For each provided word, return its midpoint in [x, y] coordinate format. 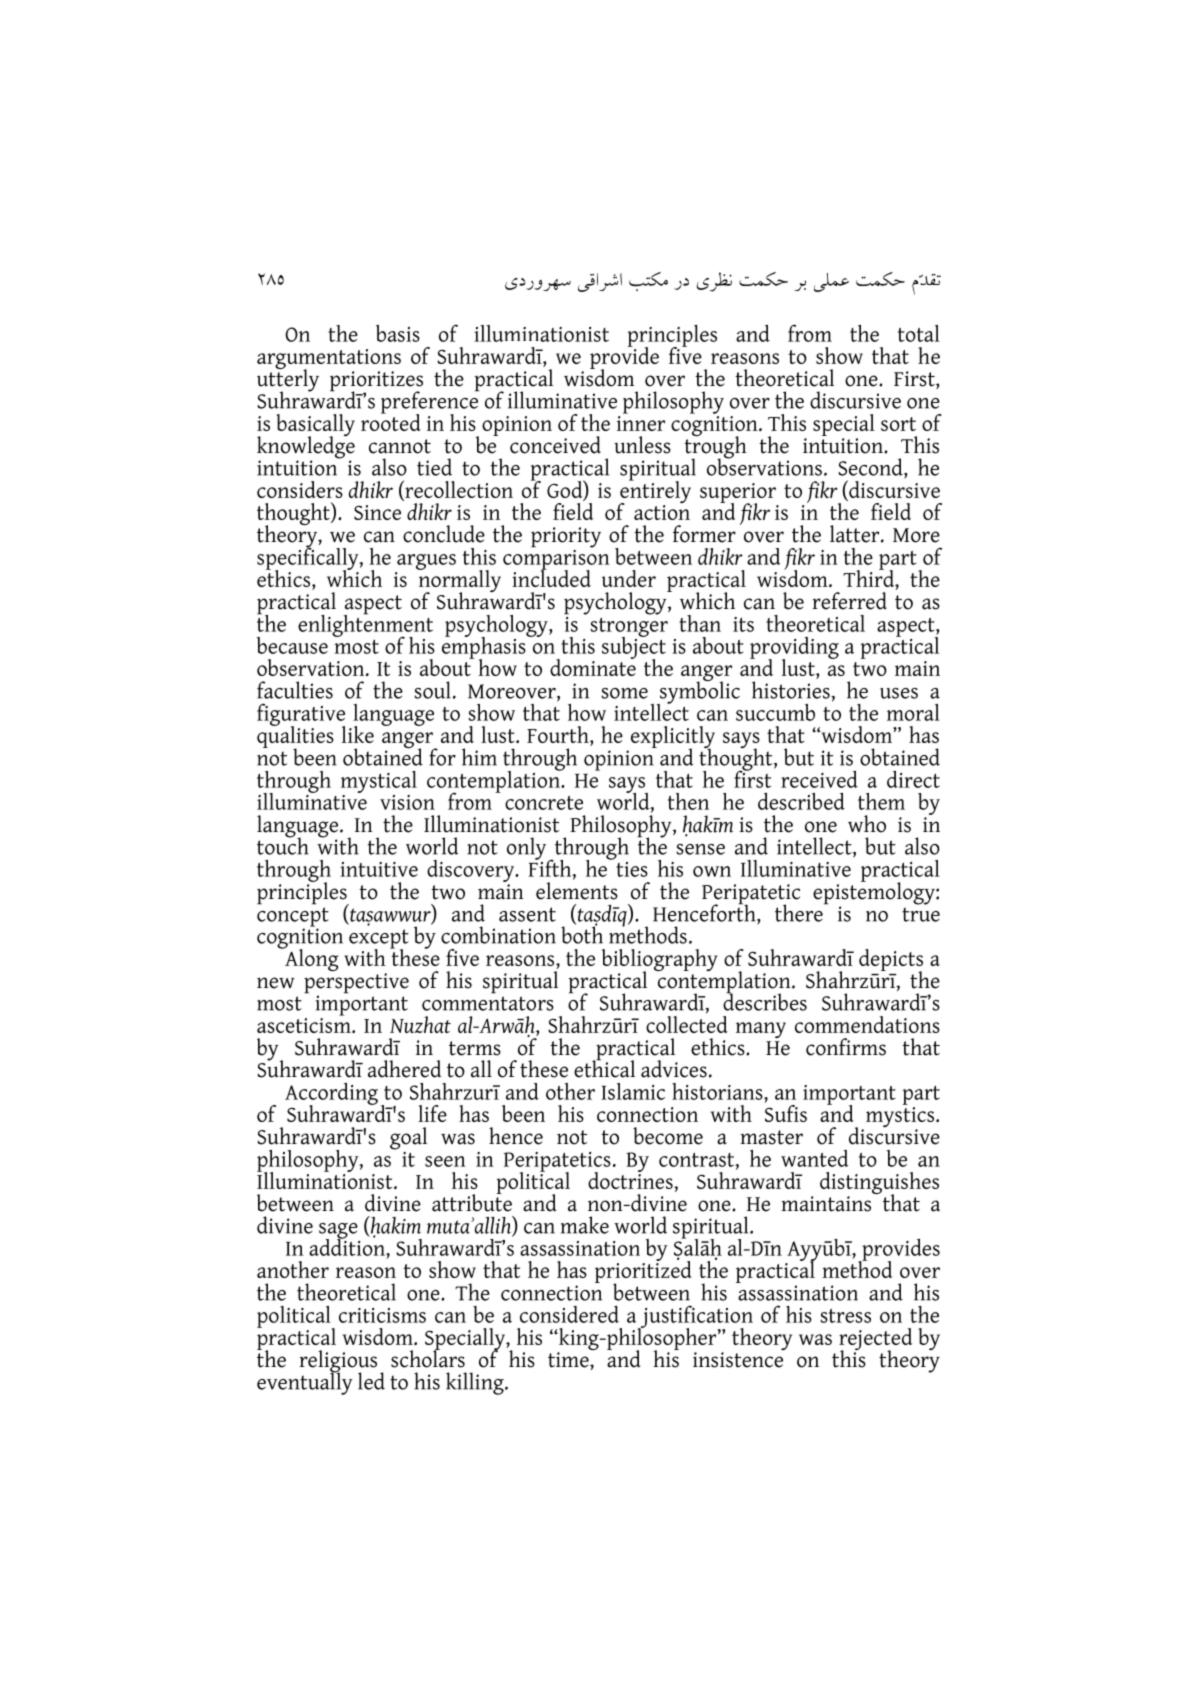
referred [849, 601]
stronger [629, 628]
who [867, 824]
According [331, 1095]
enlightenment [365, 625]
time [569, 1360]
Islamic [633, 1091]
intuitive [379, 869]
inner [641, 423]
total [919, 333]
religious [338, 1362]
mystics [900, 1117]
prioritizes [376, 382]
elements [577, 891]
